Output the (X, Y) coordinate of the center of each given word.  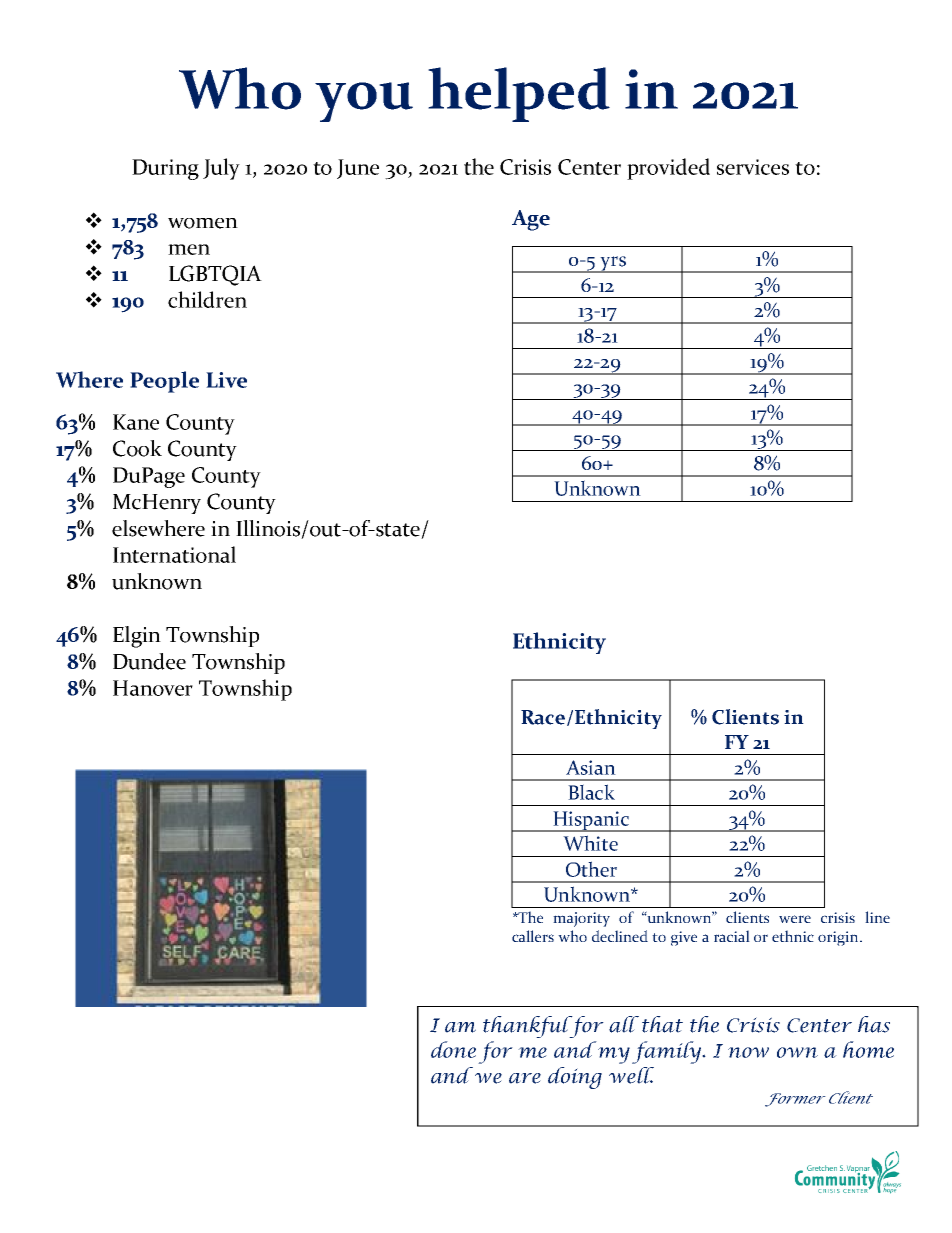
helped (519, 94)
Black (591, 792)
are (525, 1078)
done (453, 1049)
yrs (613, 264)
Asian (591, 767)
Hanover (153, 688)
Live (226, 380)
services (753, 167)
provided (668, 169)
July (221, 169)
